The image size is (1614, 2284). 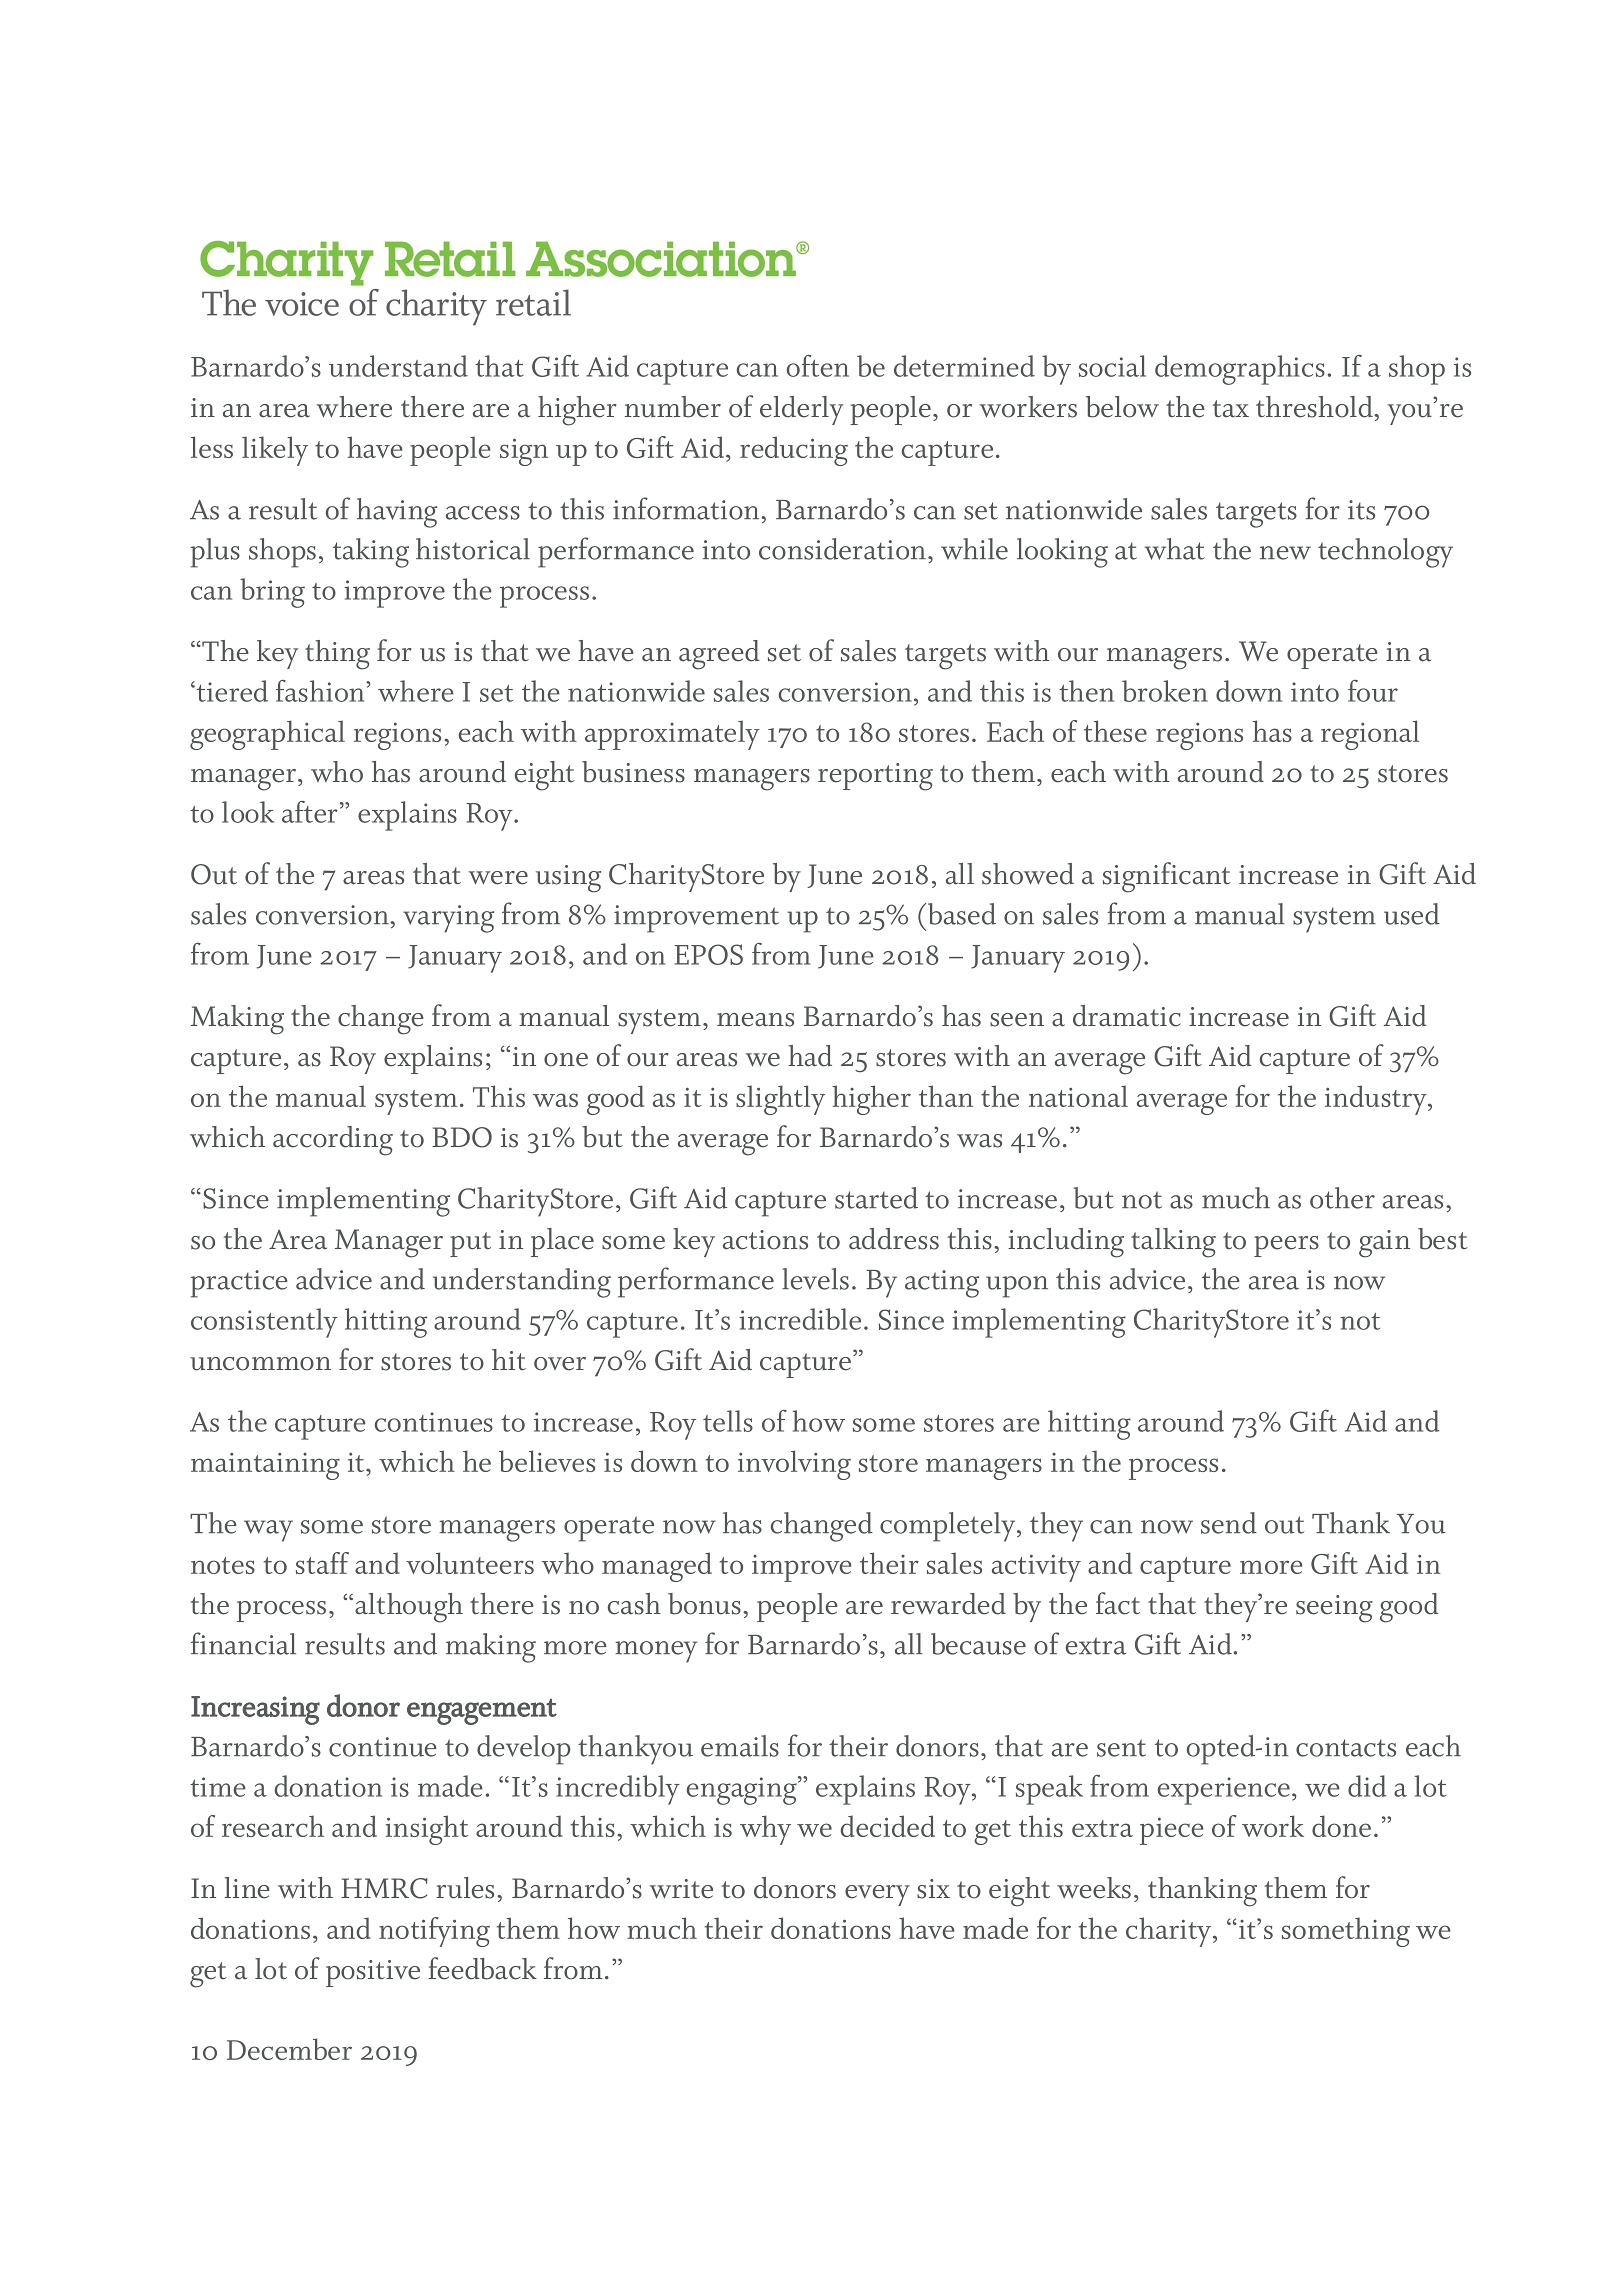 I want to click on other, so click(x=1342, y=1198).
